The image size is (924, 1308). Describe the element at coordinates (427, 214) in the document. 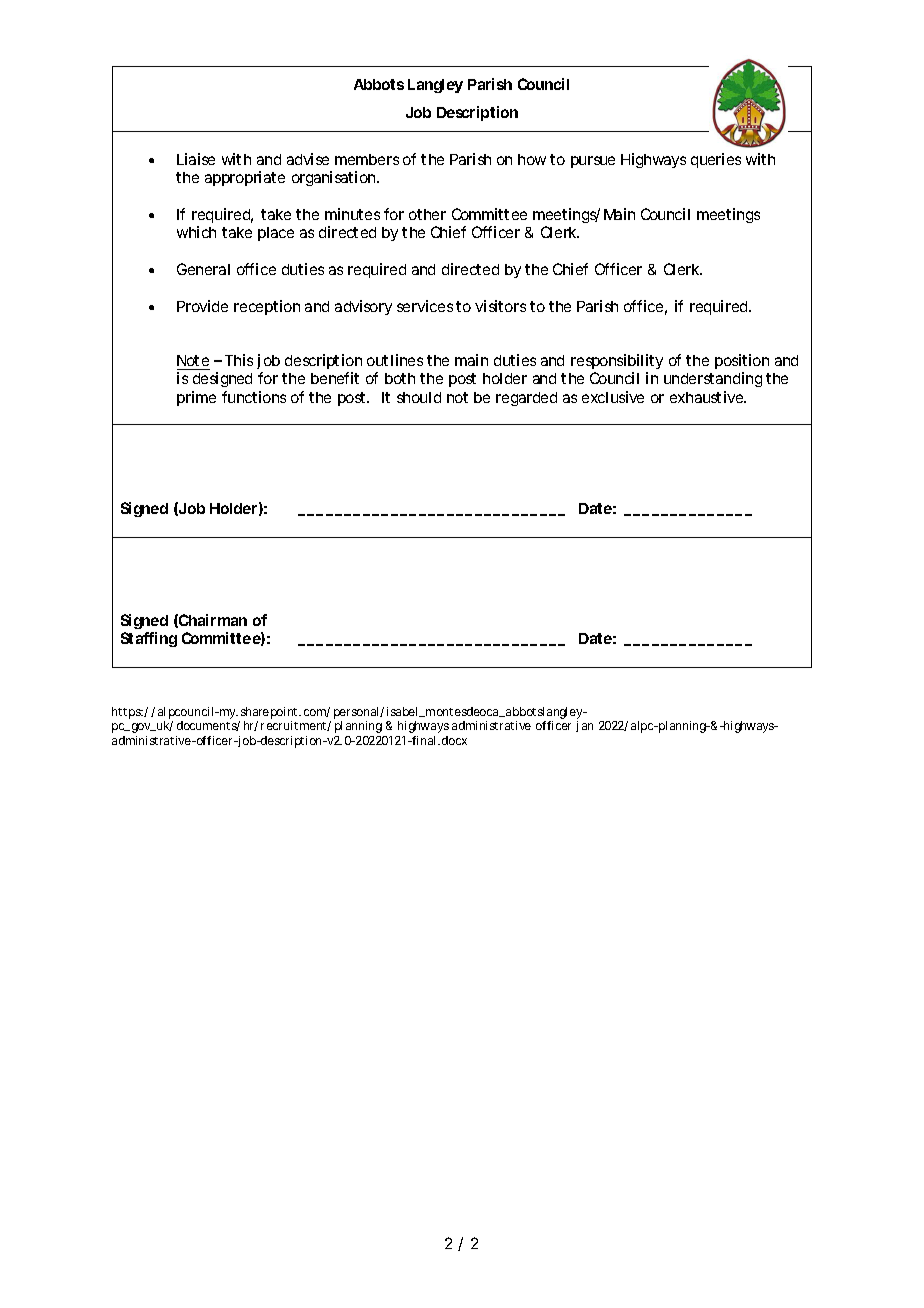

I see `other` at that location.
